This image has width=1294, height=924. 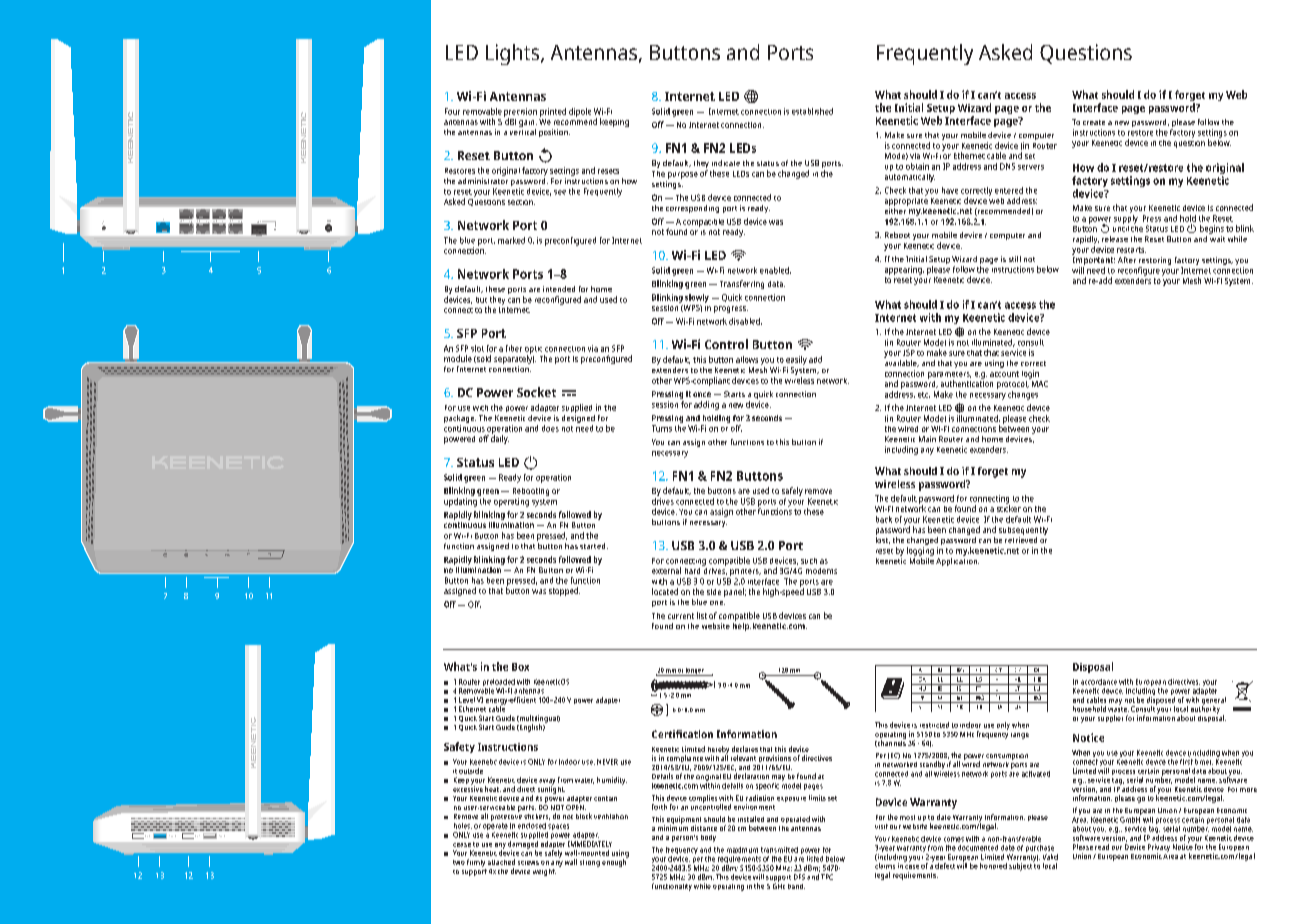 I want to click on Privacy, so click(x=1159, y=849).
